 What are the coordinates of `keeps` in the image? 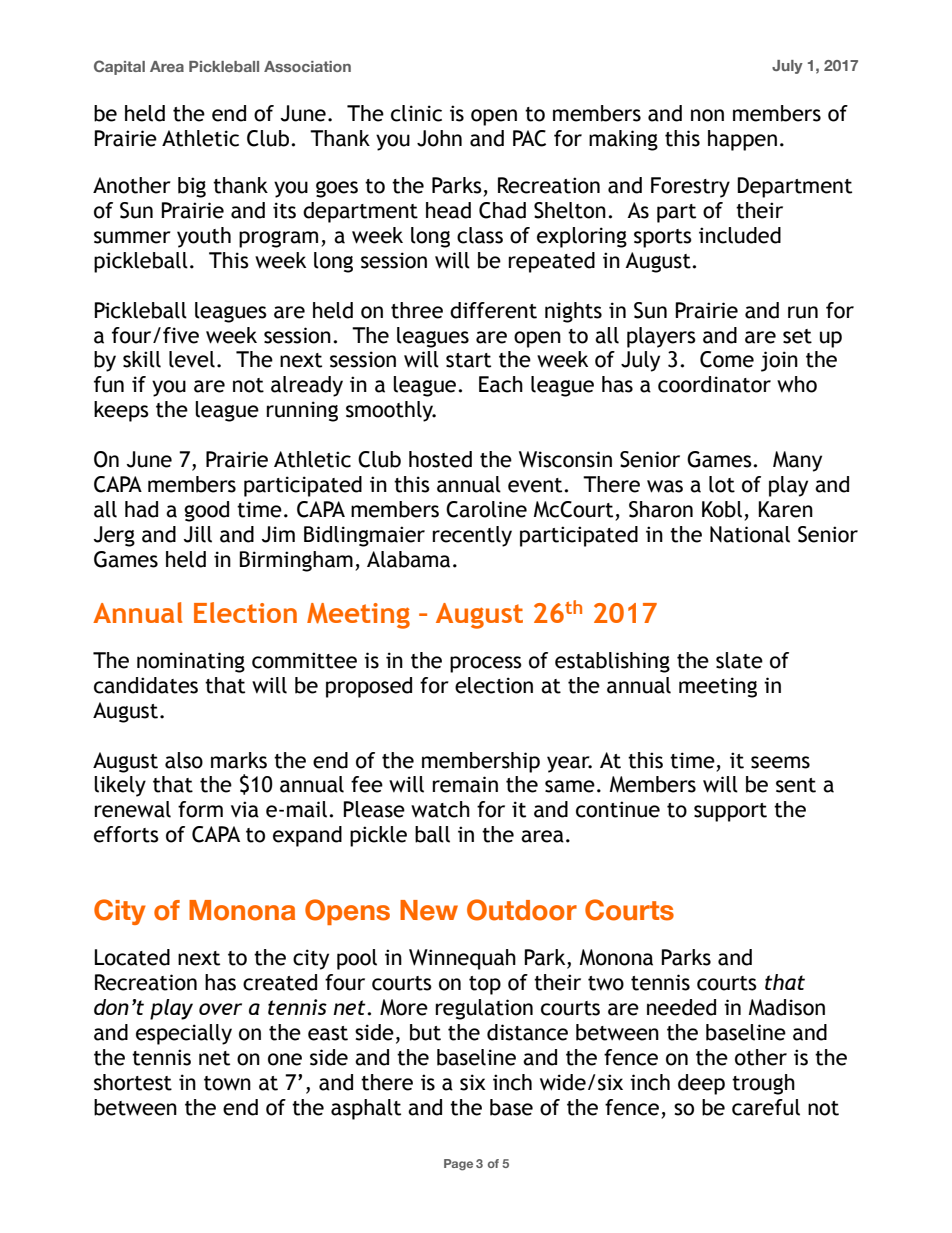 It's located at (121, 411).
